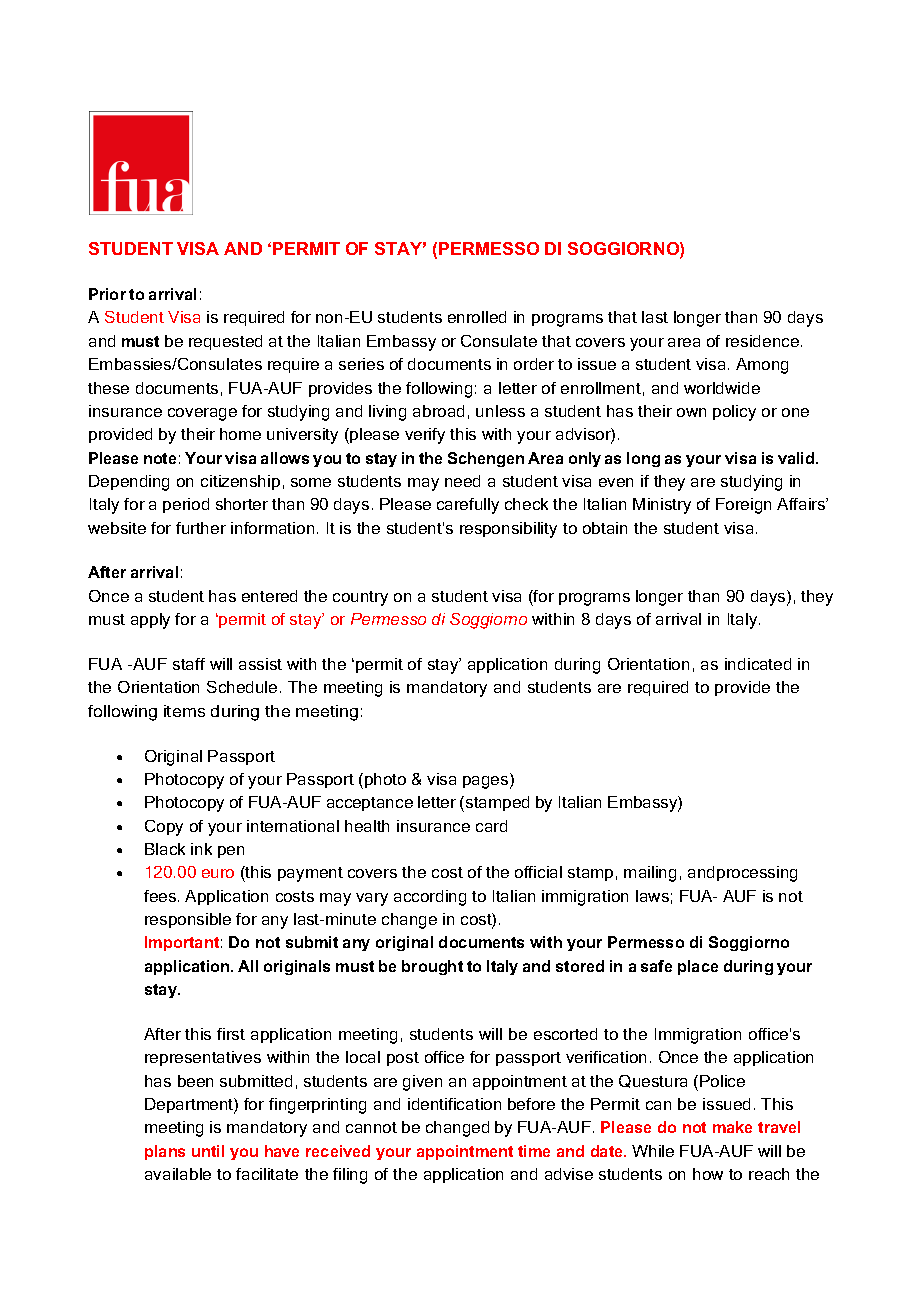 The image size is (924, 1308). I want to click on pages, so click(487, 782).
